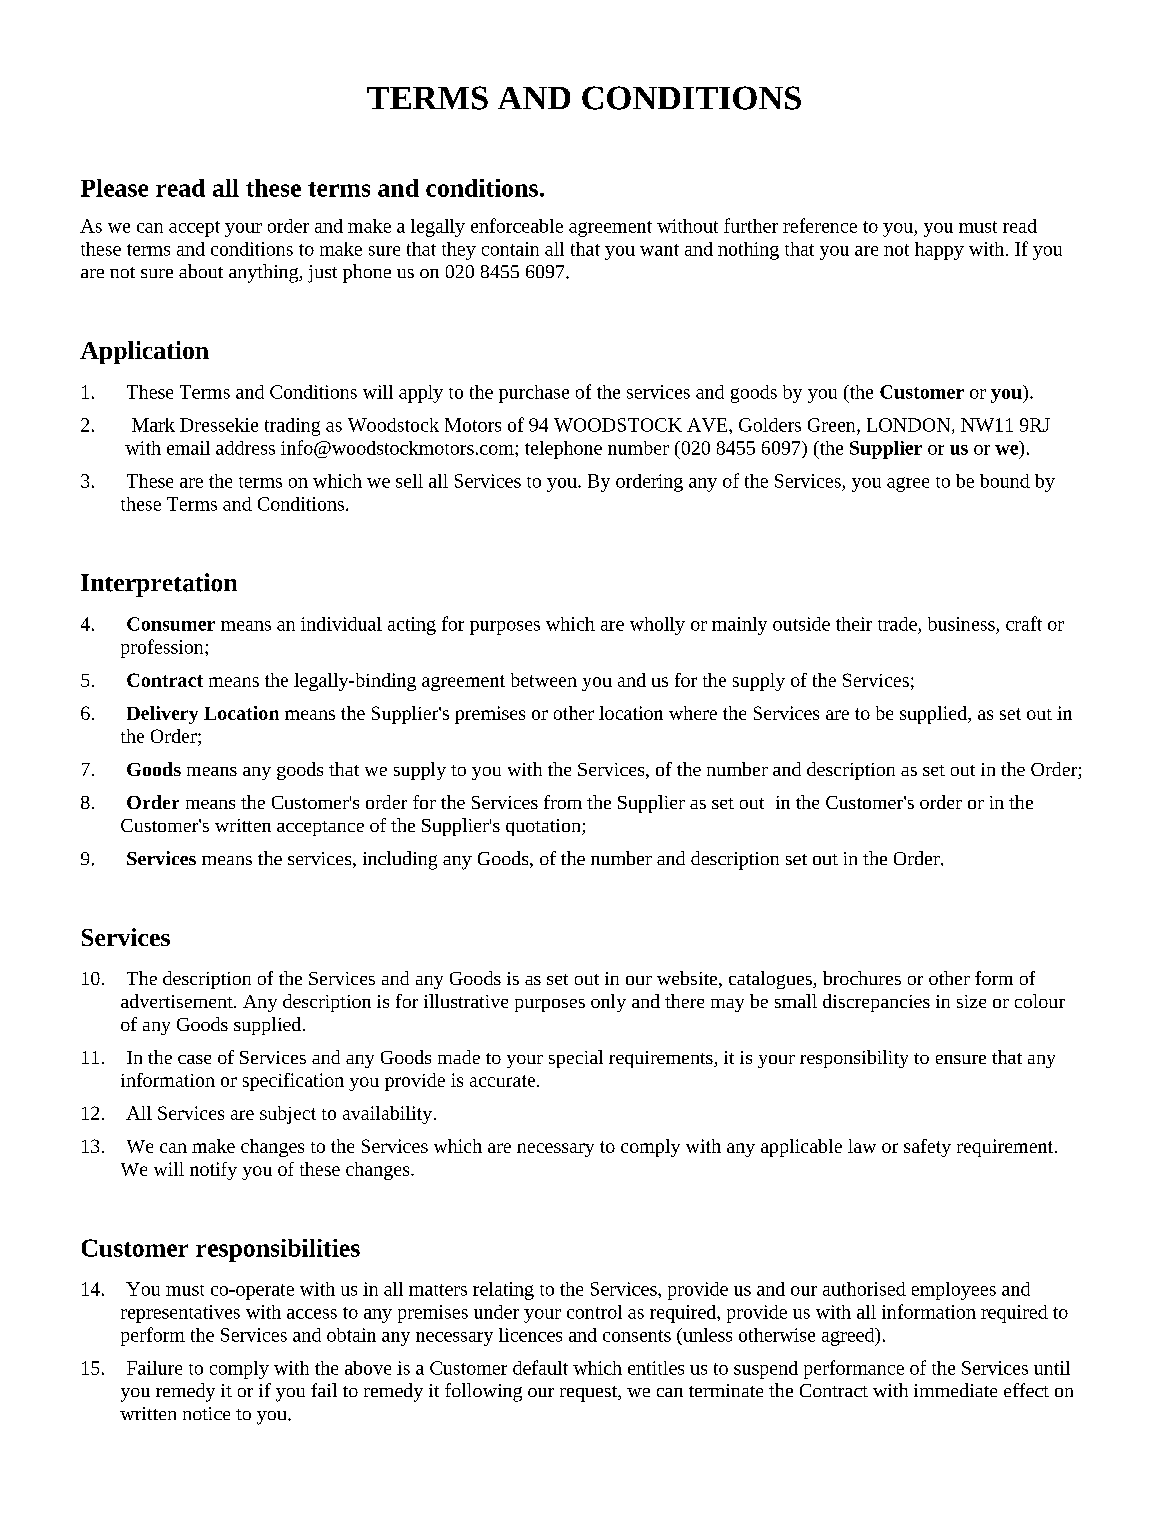 This document has width=1169, height=1513. Describe the element at coordinates (206, 1413) in the document. I see `notice` at that location.
